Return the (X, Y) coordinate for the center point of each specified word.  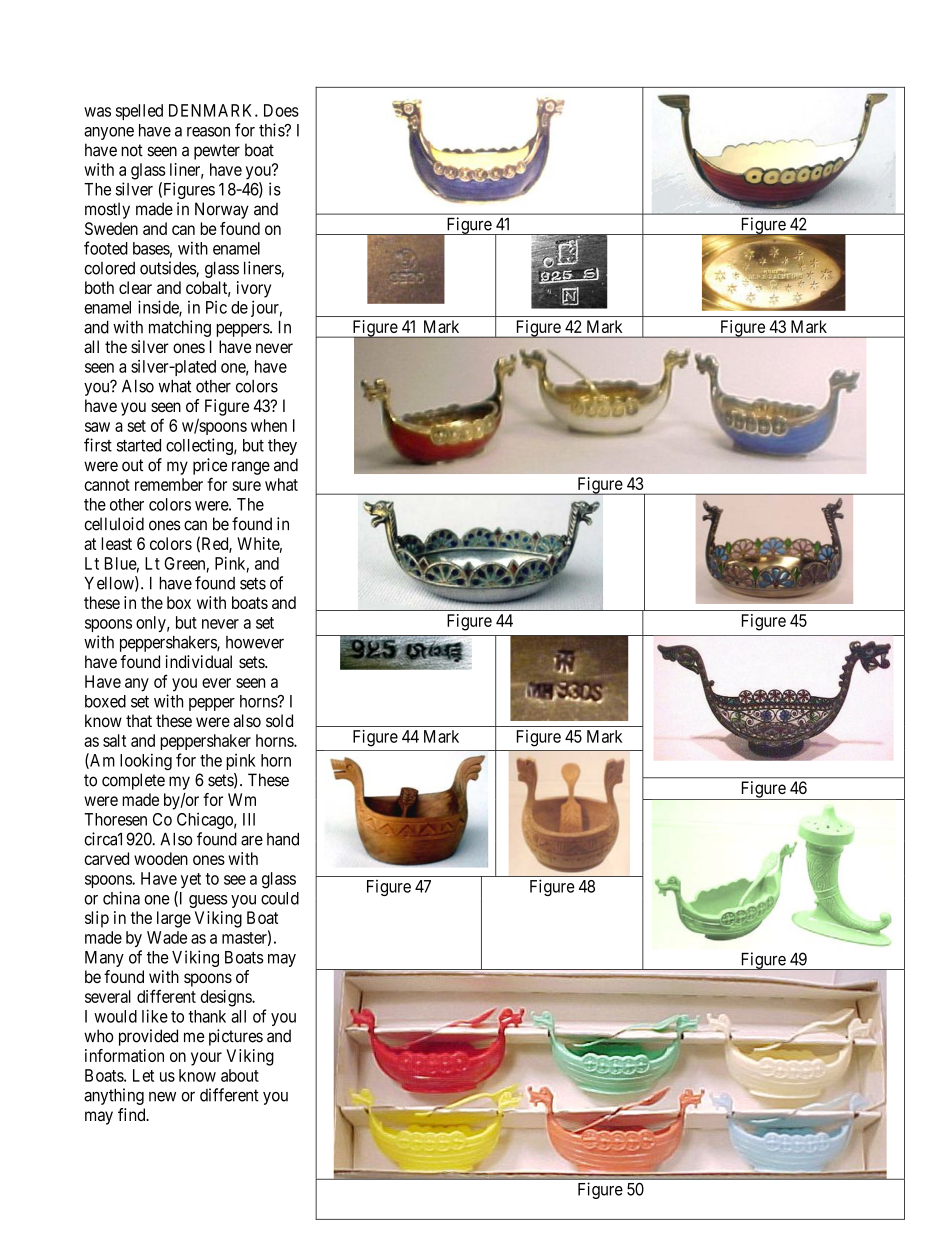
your (206, 1059)
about (240, 1075)
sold (279, 720)
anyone (109, 133)
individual (198, 661)
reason (208, 132)
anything (114, 1096)
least (116, 543)
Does (281, 110)
